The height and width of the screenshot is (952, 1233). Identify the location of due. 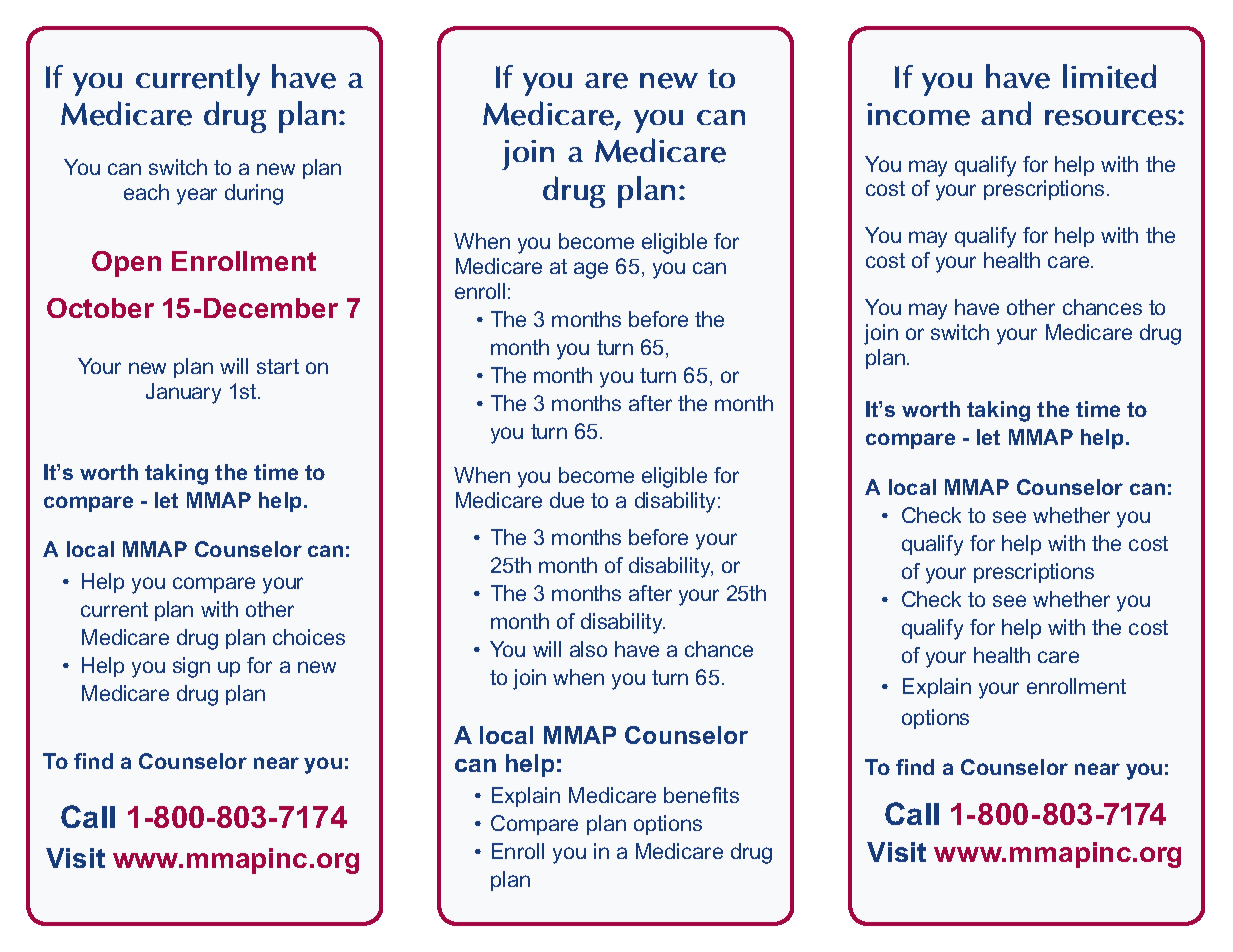
(567, 500).
